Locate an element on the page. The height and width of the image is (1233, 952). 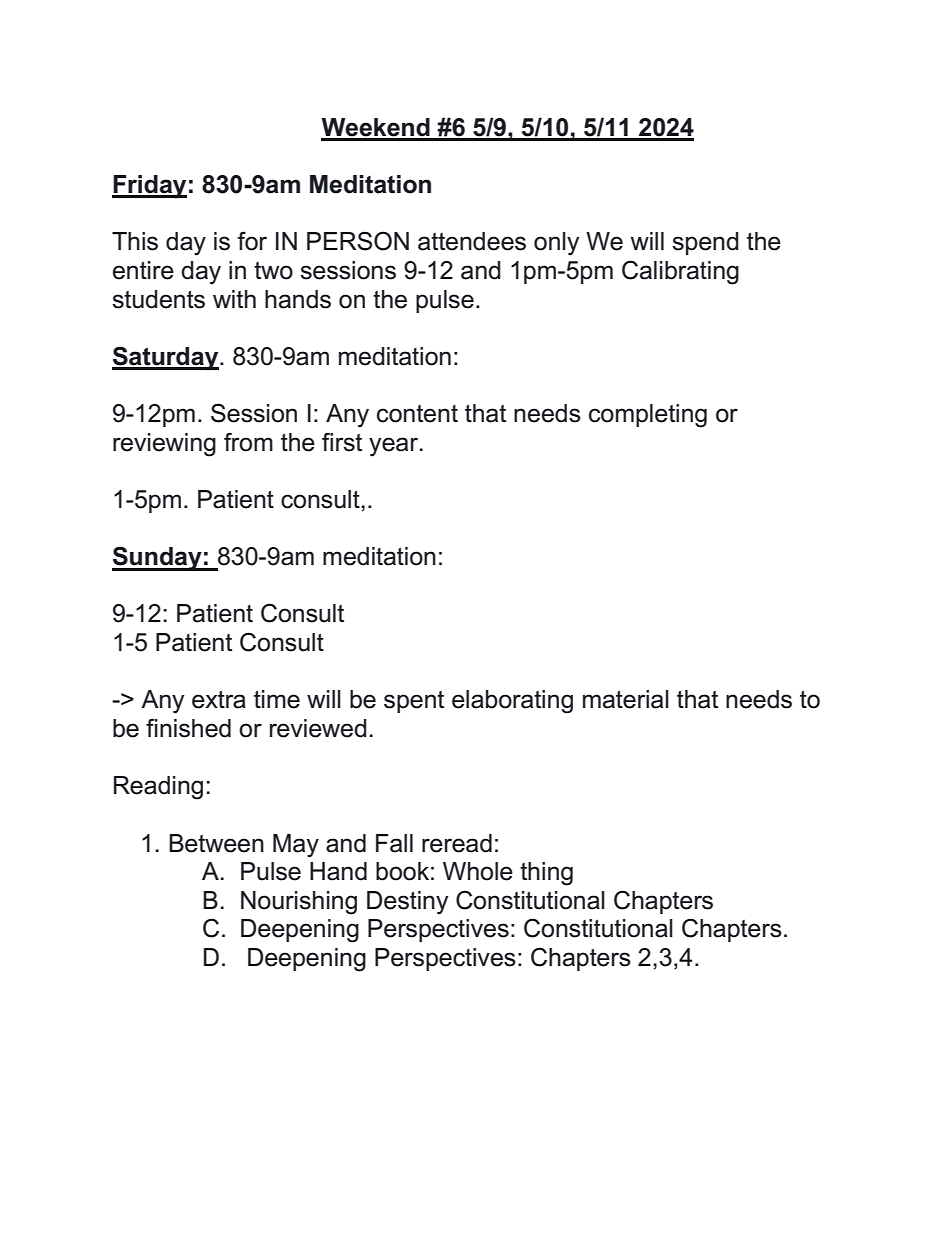
Sunday is located at coordinates (158, 558).
